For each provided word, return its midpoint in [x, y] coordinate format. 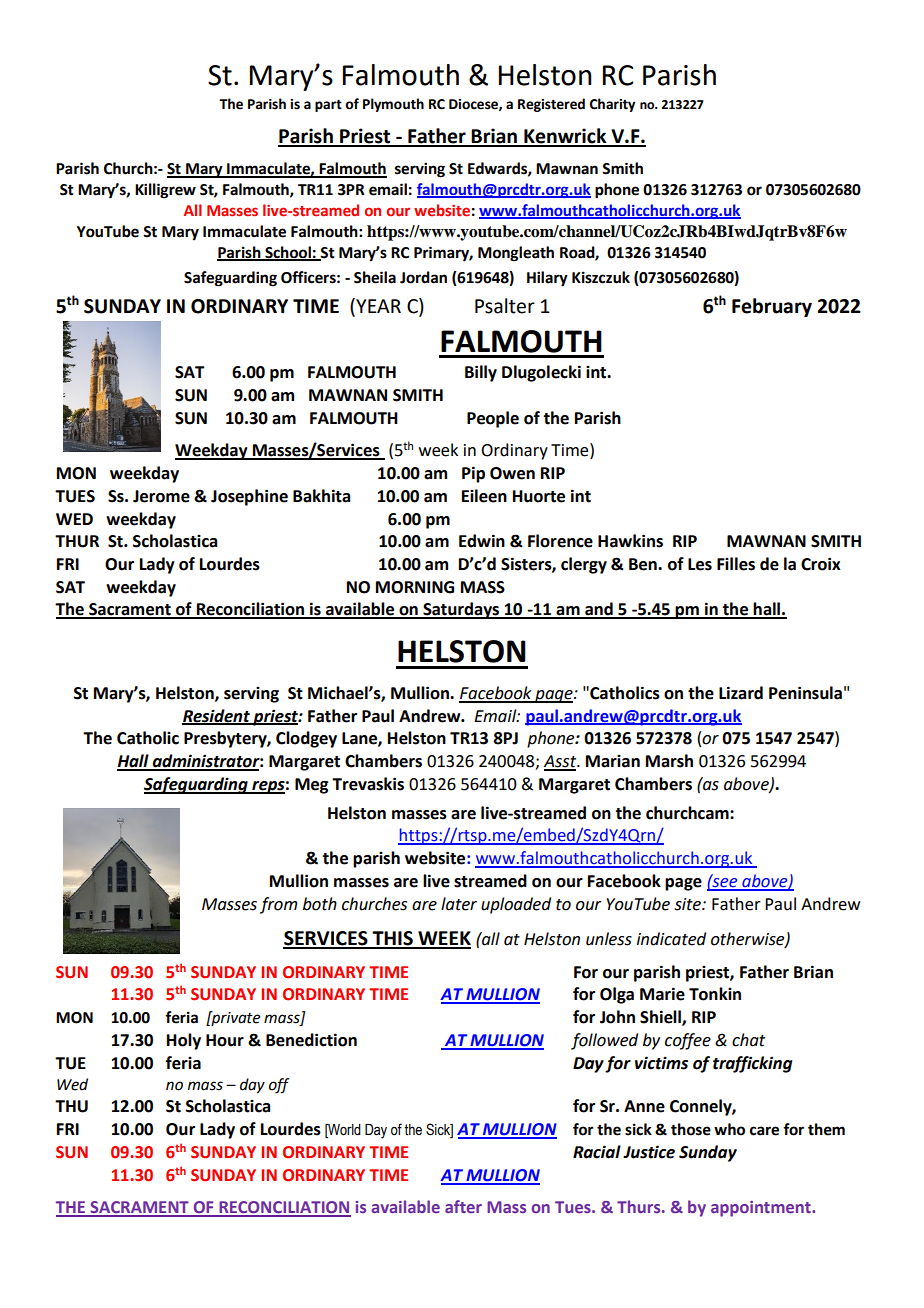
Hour [225, 1040]
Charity [612, 105]
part [328, 106]
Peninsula [805, 693]
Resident [217, 716]
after [463, 1206]
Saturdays [461, 610]
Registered [551, 105]
